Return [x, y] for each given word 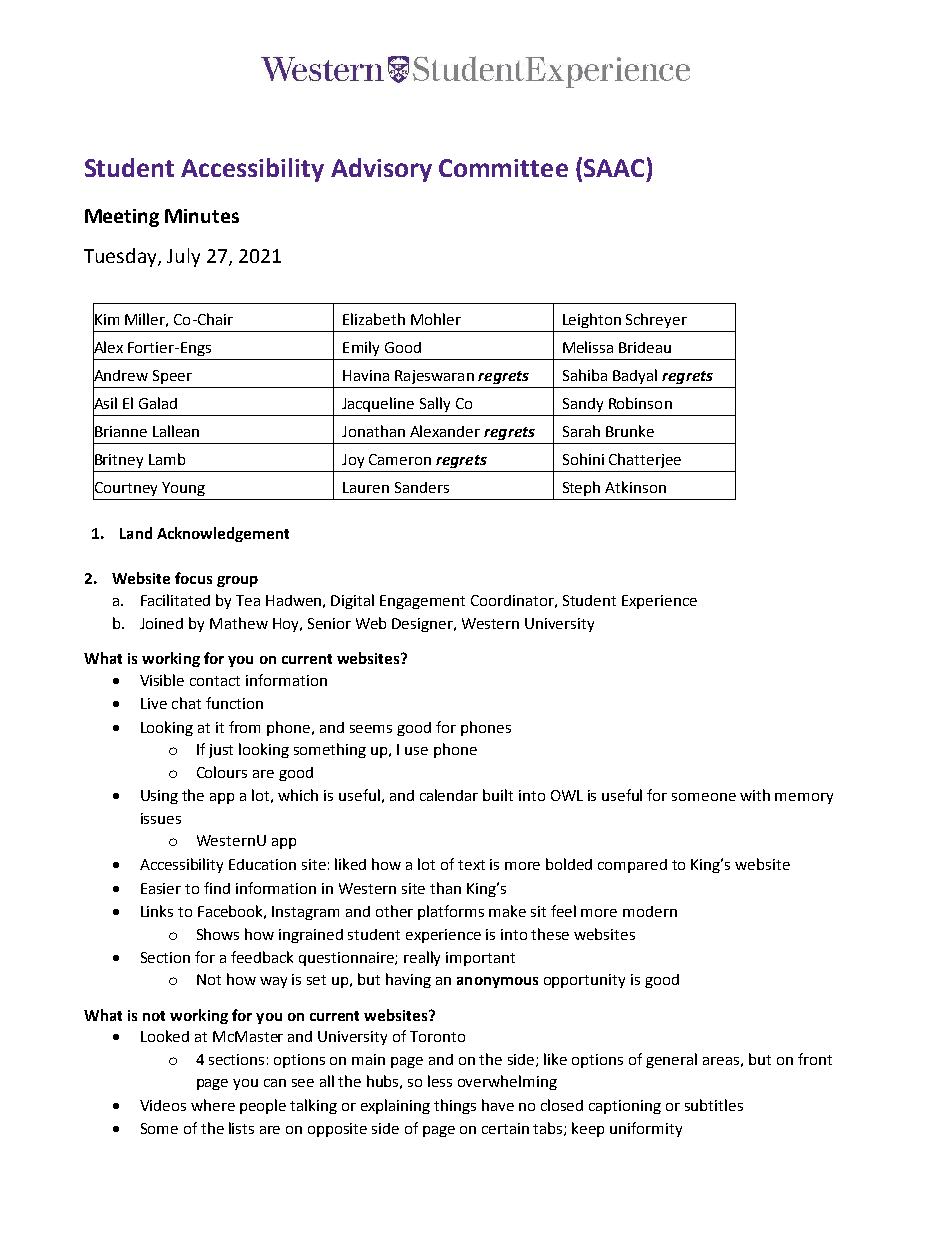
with [755, 795]
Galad [158, 403]
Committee [503, 168]
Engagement [422, 602]
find [217, 888]
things [455, 1106]
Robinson [640, 403]
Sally [435, 404]
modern [650, 911]
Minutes [202, 216]
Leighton [592, 320]
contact [215, 681]
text [471, 865]
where [213, 1105]
